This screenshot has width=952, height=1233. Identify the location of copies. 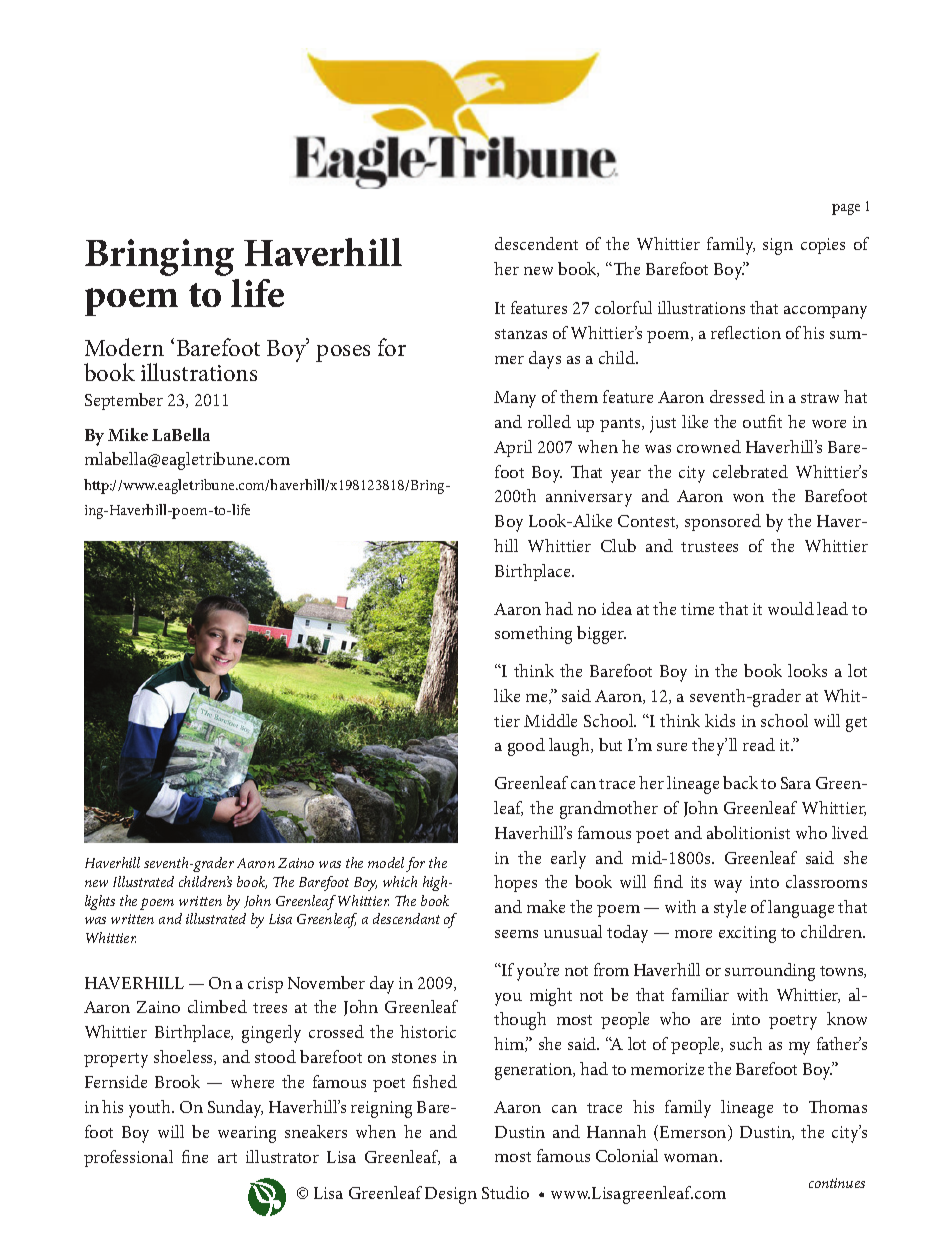
(823, 246).
